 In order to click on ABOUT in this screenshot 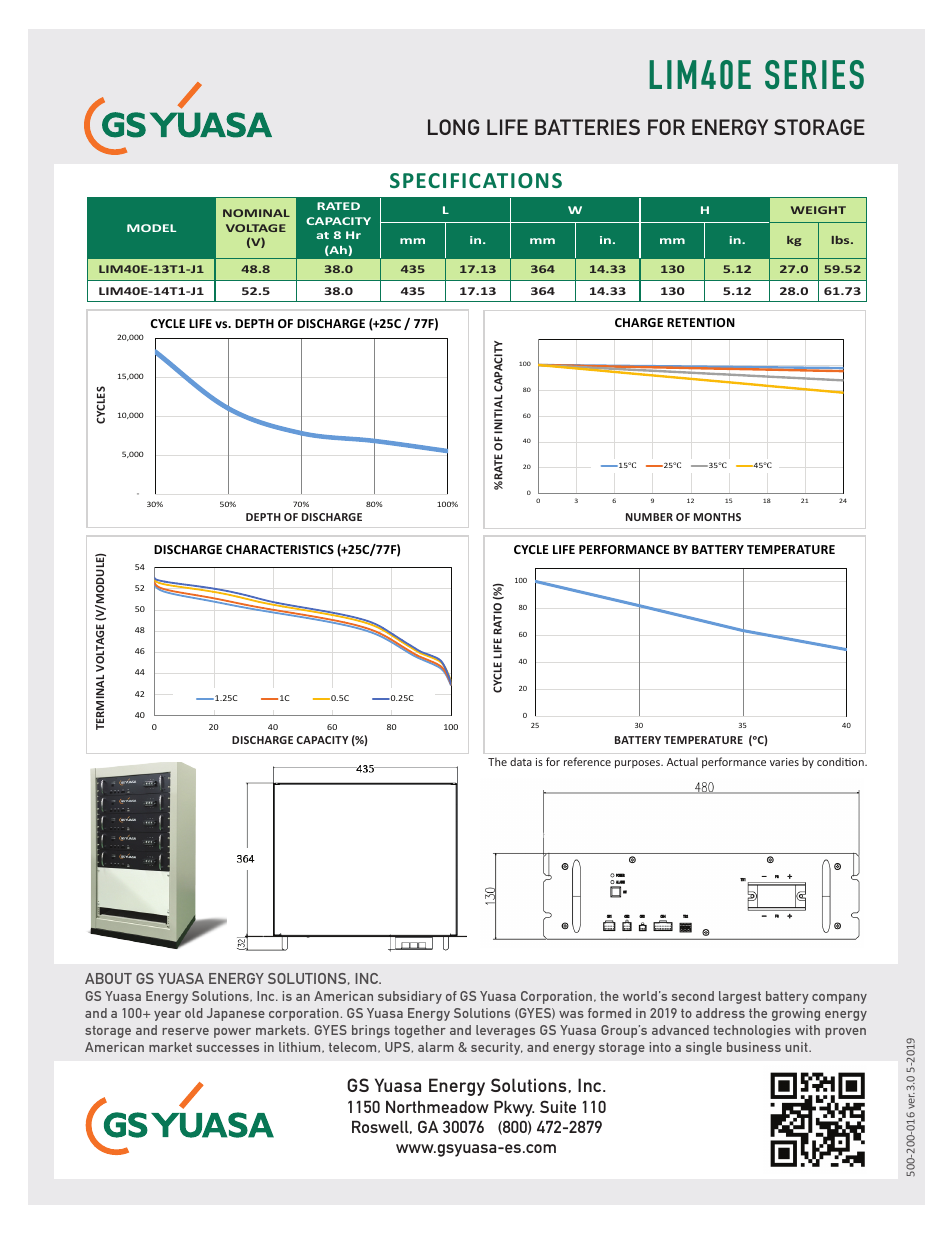, I will do `click(108, 978)`.
